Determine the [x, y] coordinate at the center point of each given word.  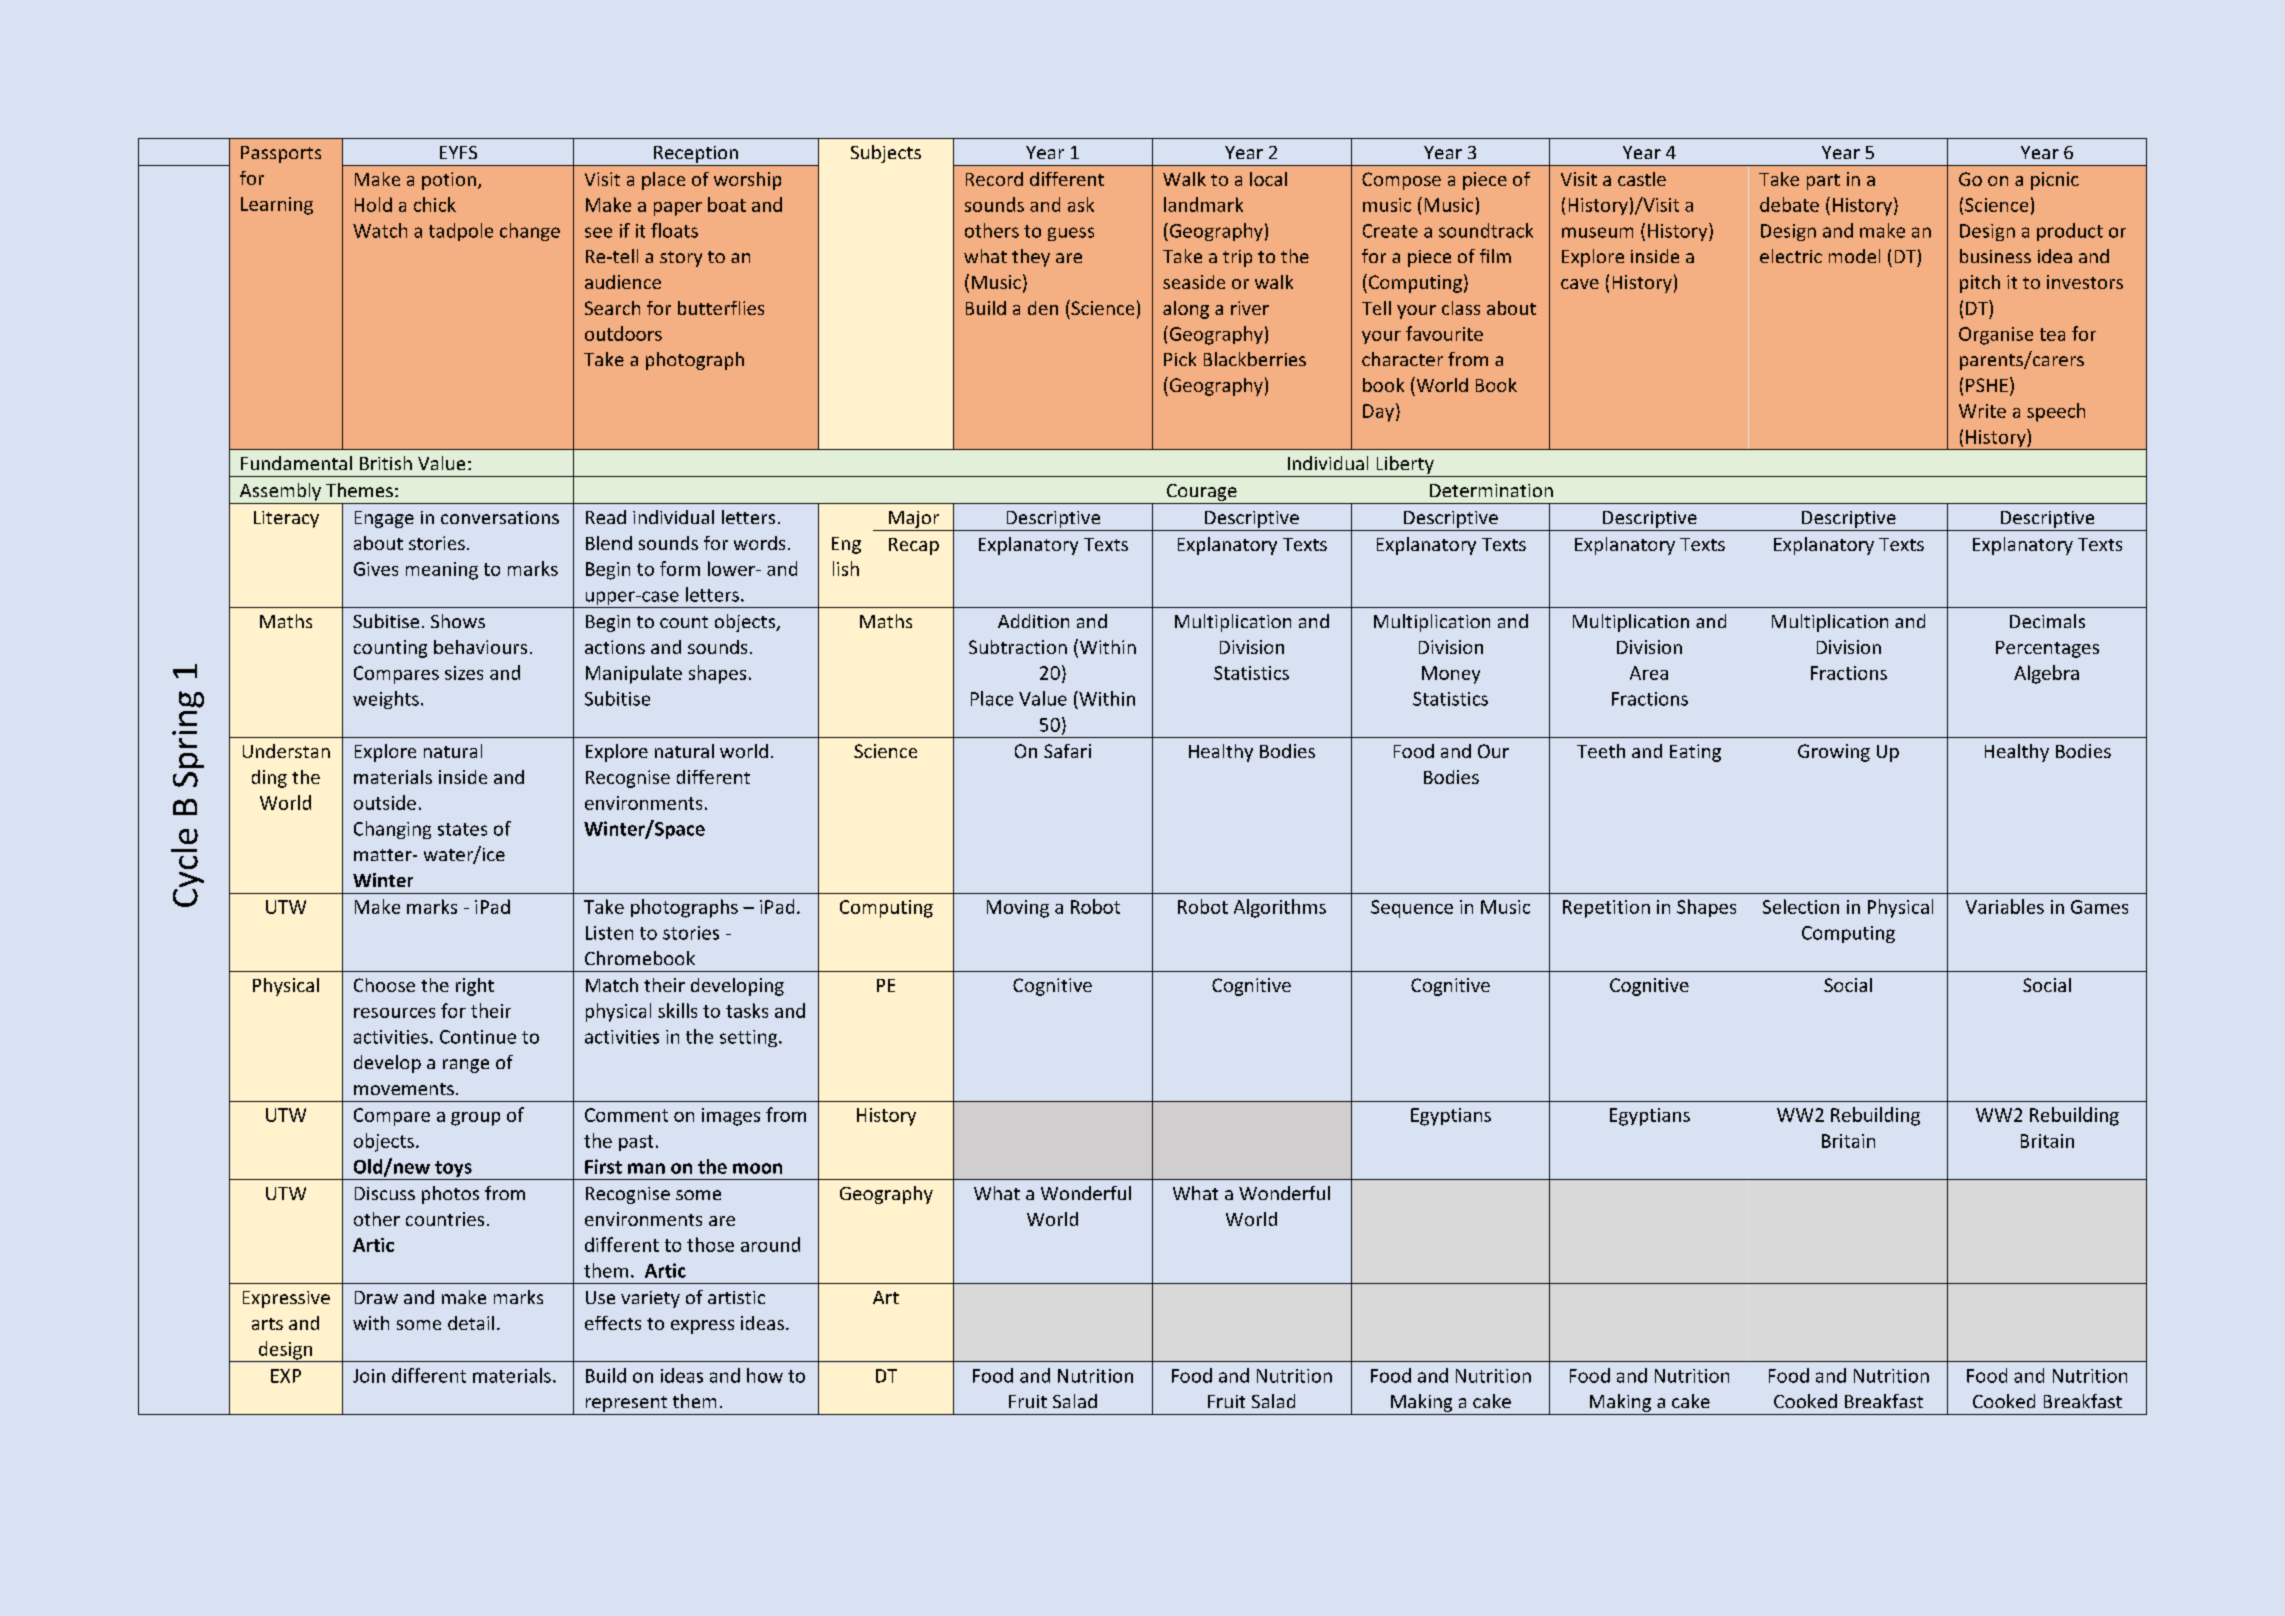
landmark [1203, 204]
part [1823, 182]
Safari [1067, 751]
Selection [1801, 906]
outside [385, 802]
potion [449, 181]
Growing [1834, 753]
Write [1982, 411]
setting [750, 1038]
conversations [500, 517]
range [466, 1066]
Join [369, 1376]
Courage [1202, 494]
